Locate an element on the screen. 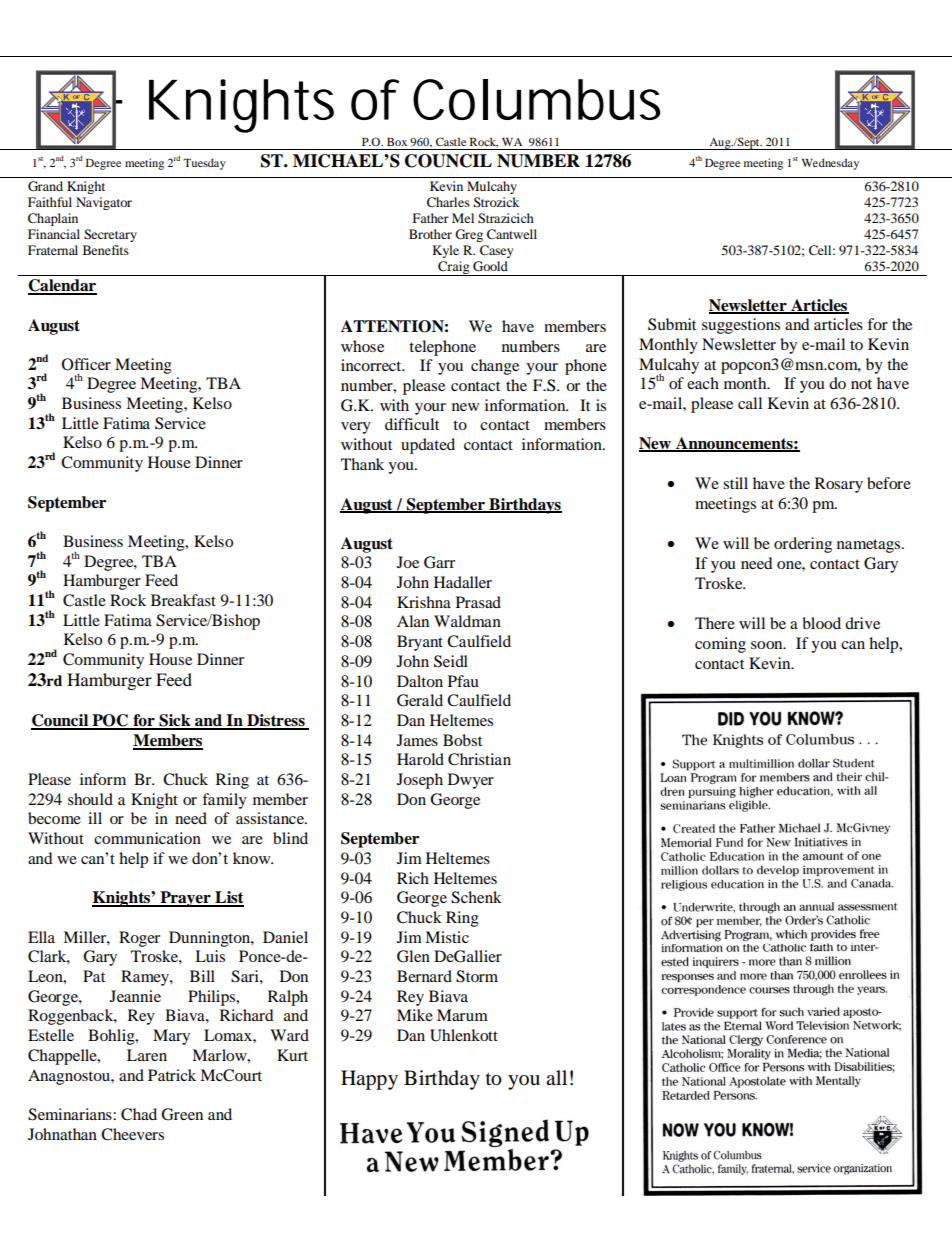  should is located at coordinates (90, 799).
